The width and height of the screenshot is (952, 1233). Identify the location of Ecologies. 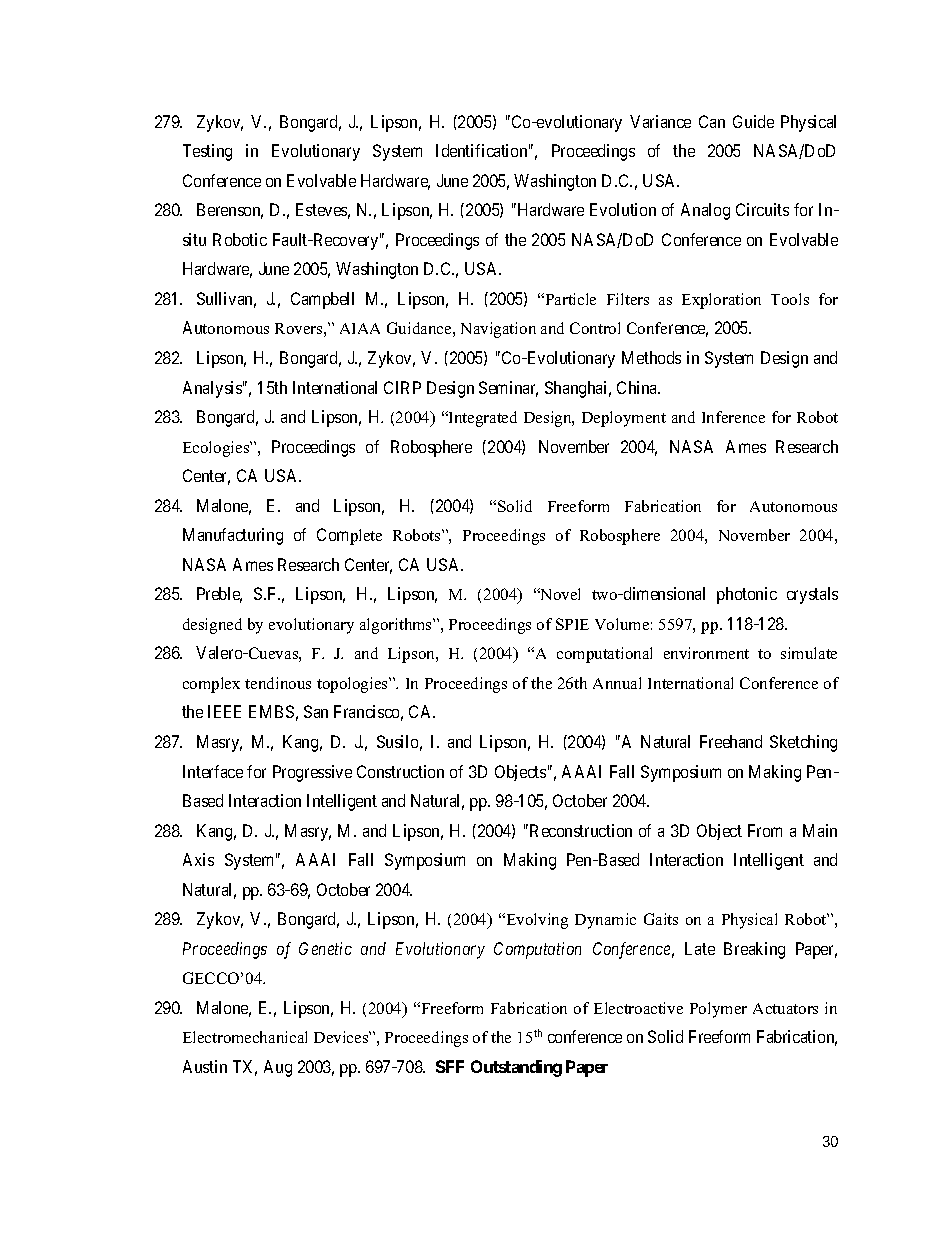
(217, 449).
